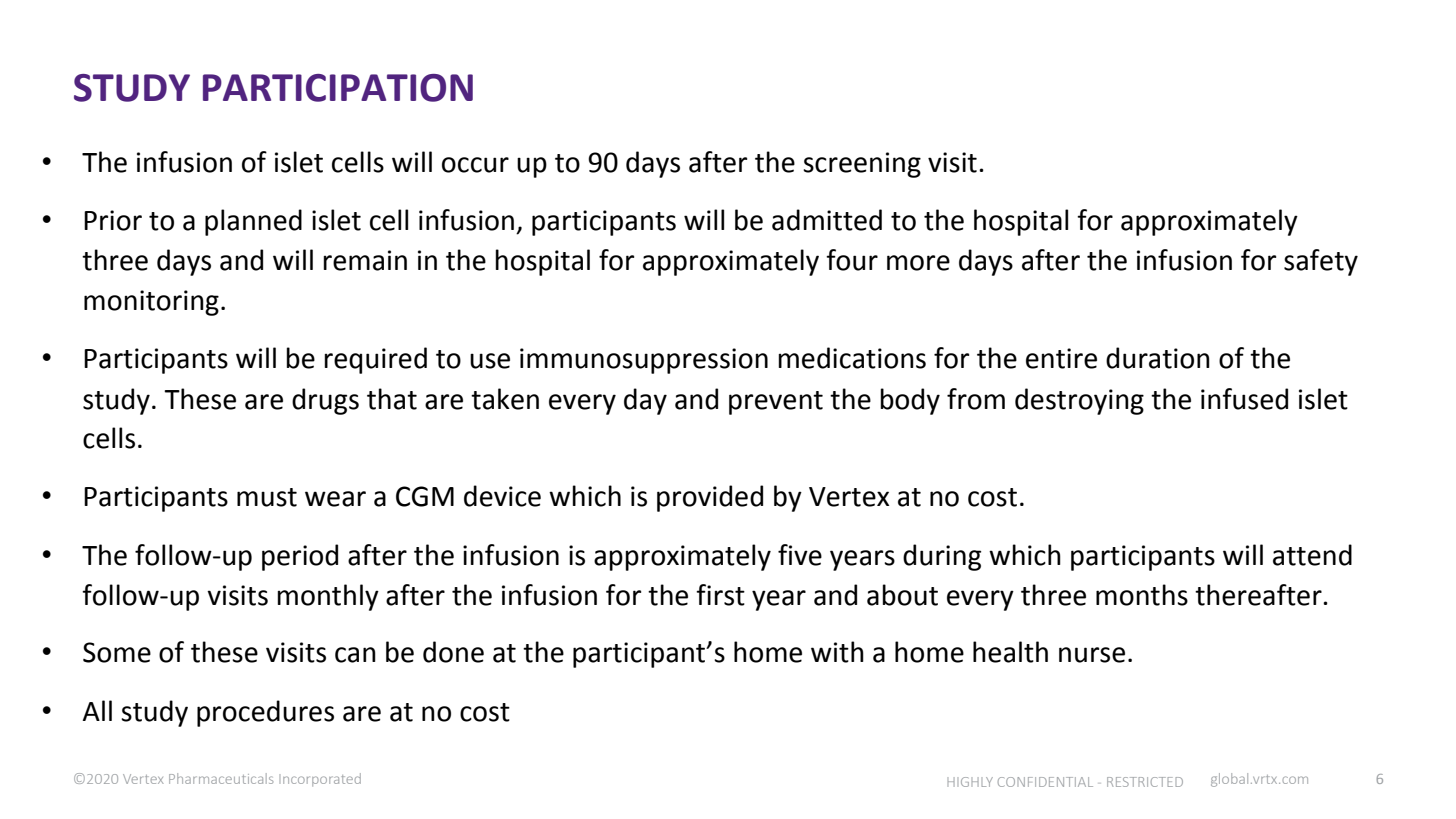 The height and width of the document is (819, 1456). What do you see at coordinates (1158, 358) in the document?
I see `duration` at bounding box center [1158, 358].
